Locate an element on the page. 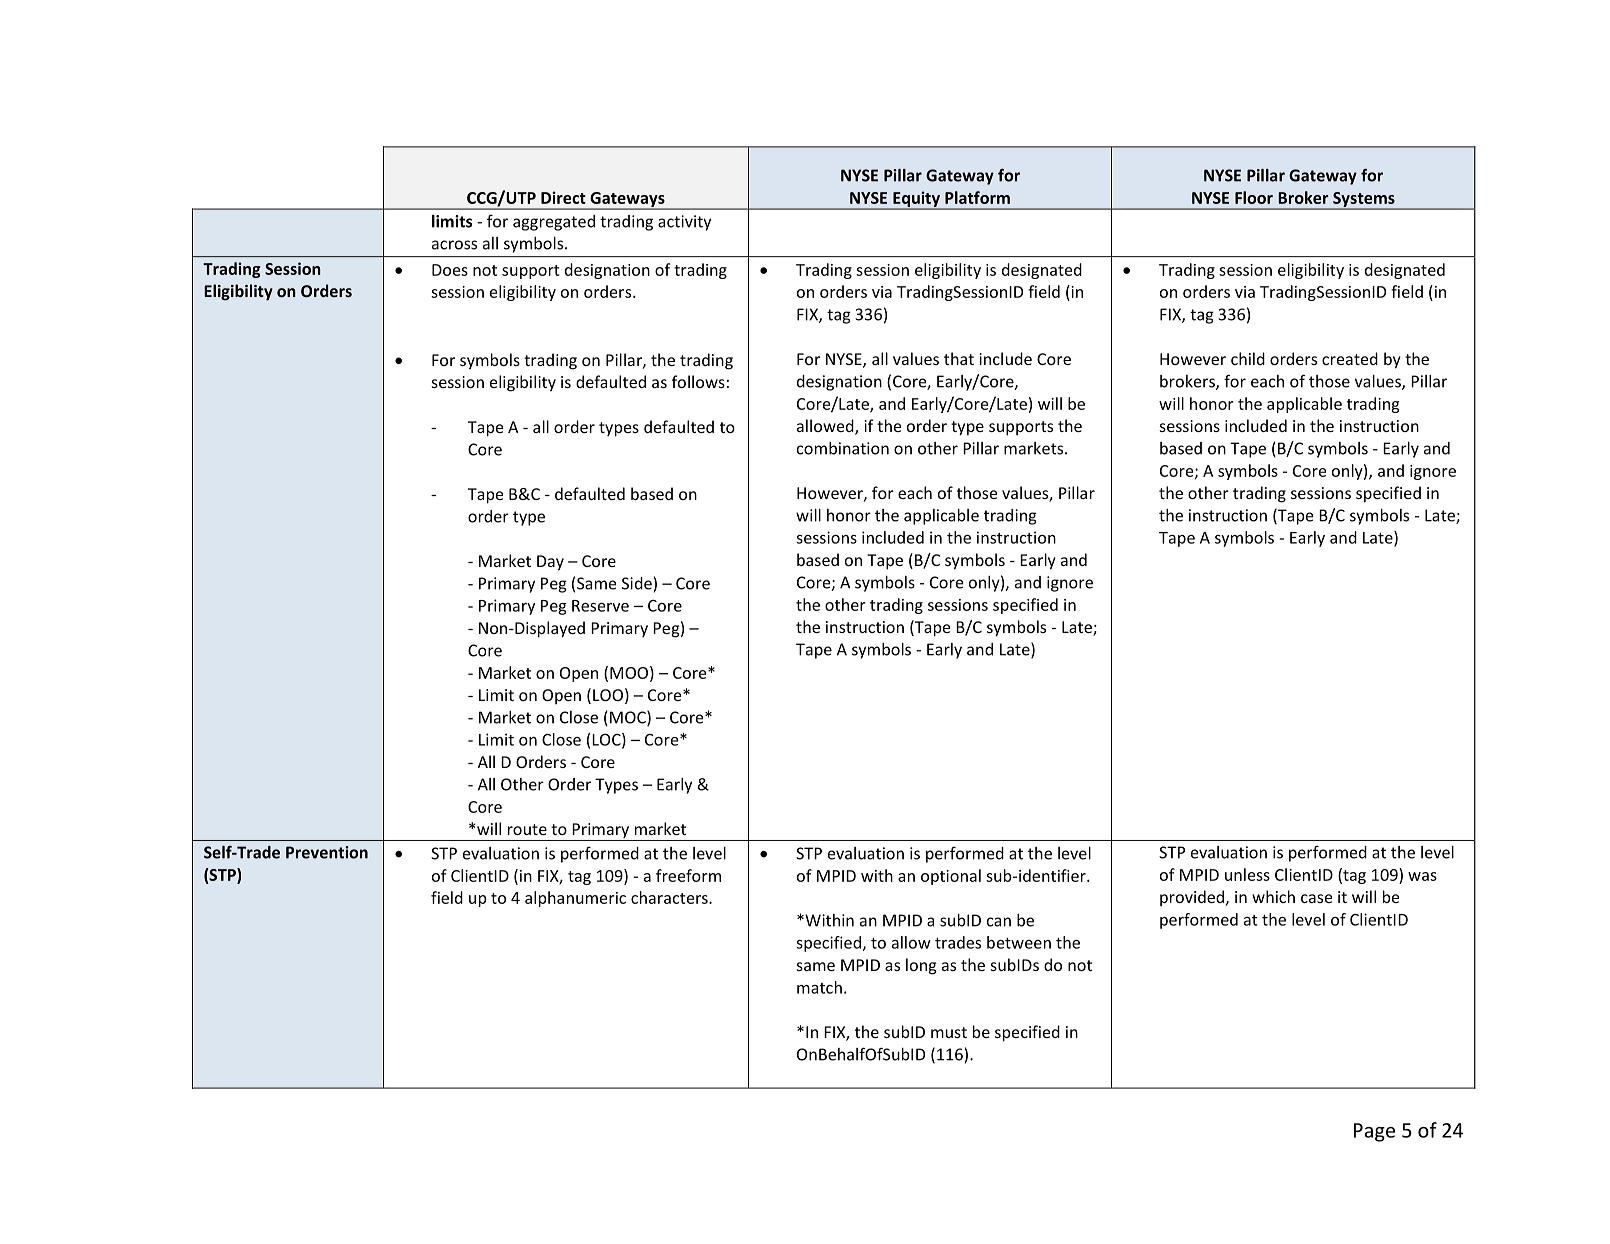  match is located at coordinates (819, 987).
